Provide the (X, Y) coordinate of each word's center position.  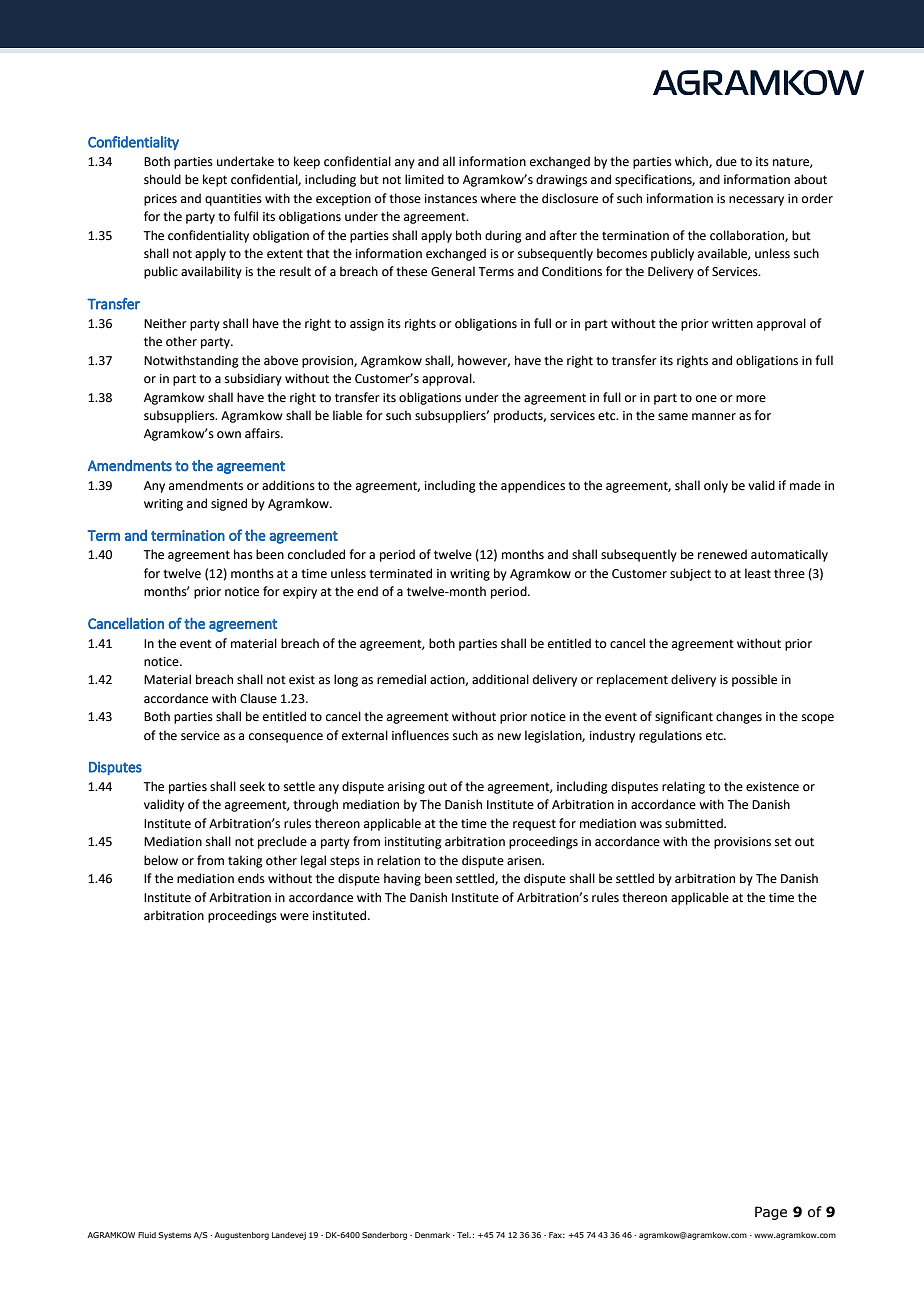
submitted (695, 823)
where (498, 198)
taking (245, 861)
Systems (175, 1236)
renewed (722, 554)
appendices (533, 486)
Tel (464, 1235)
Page (771, 1213)
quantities (233, 200)
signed (229, 504)
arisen (525, 861)
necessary (756, 201)
